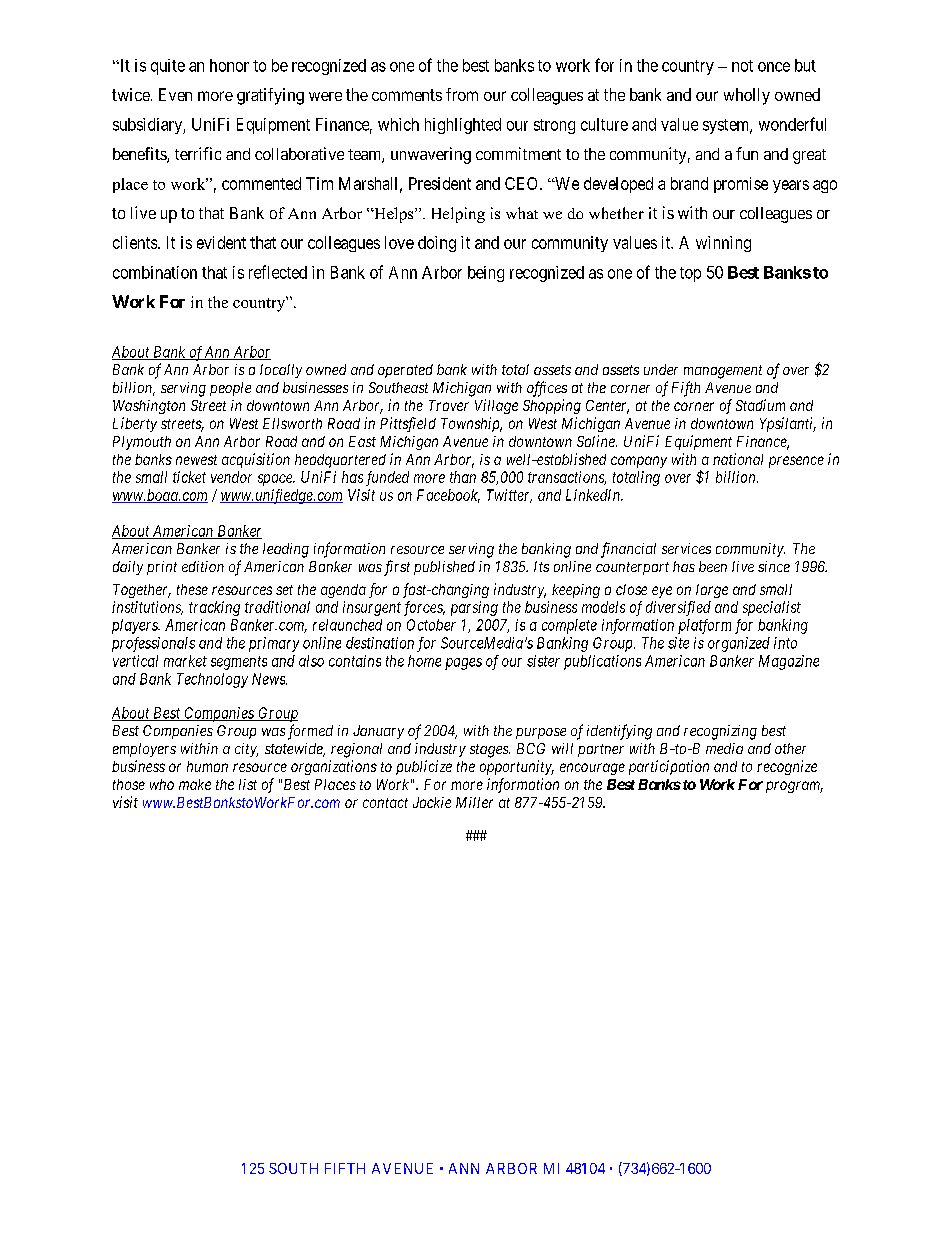 The width and height of the document is (952, 1233). I want to click on Even, so click(175, 94).
